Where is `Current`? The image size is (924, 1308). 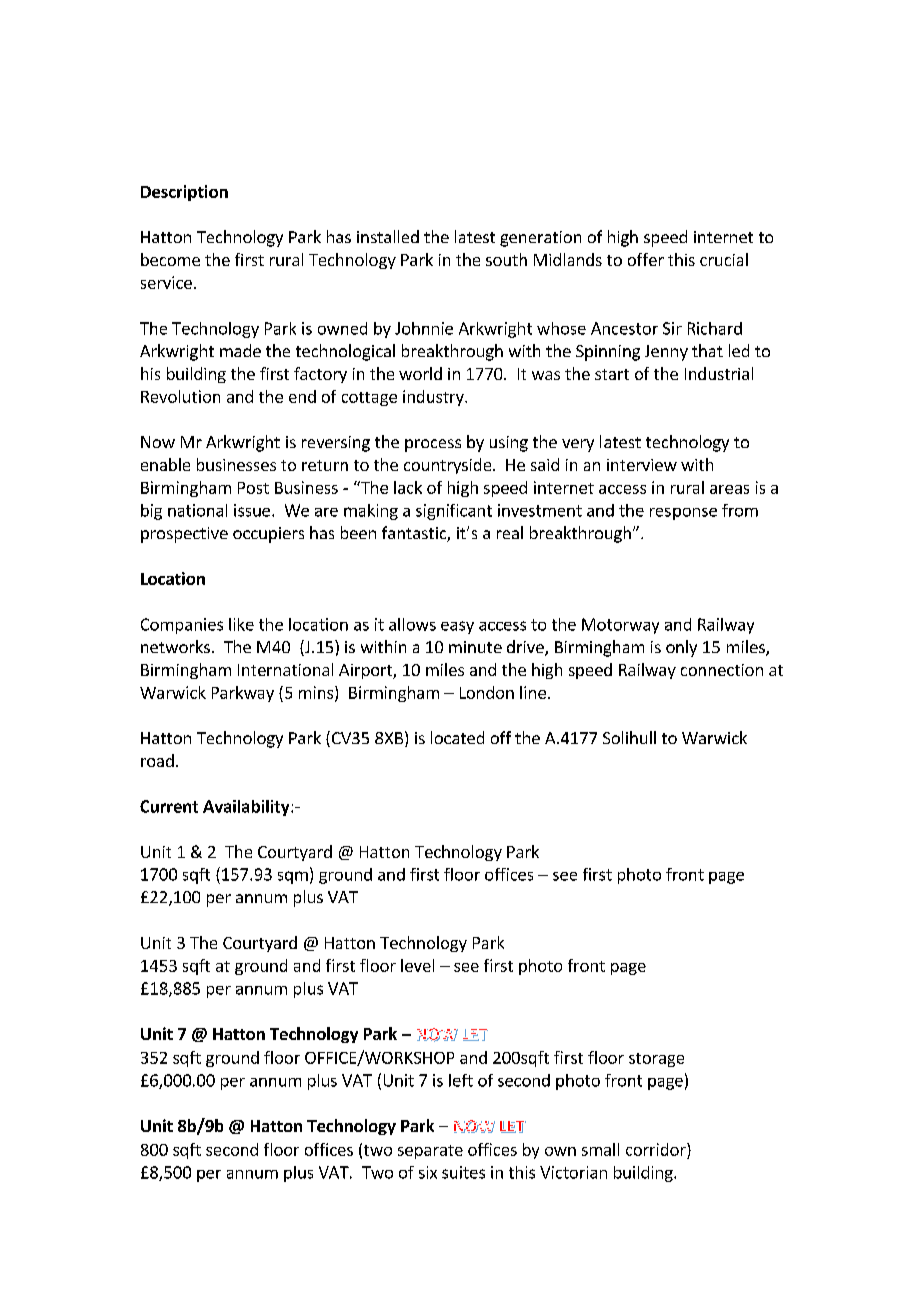 Current is located at coordinates (169, 806).
